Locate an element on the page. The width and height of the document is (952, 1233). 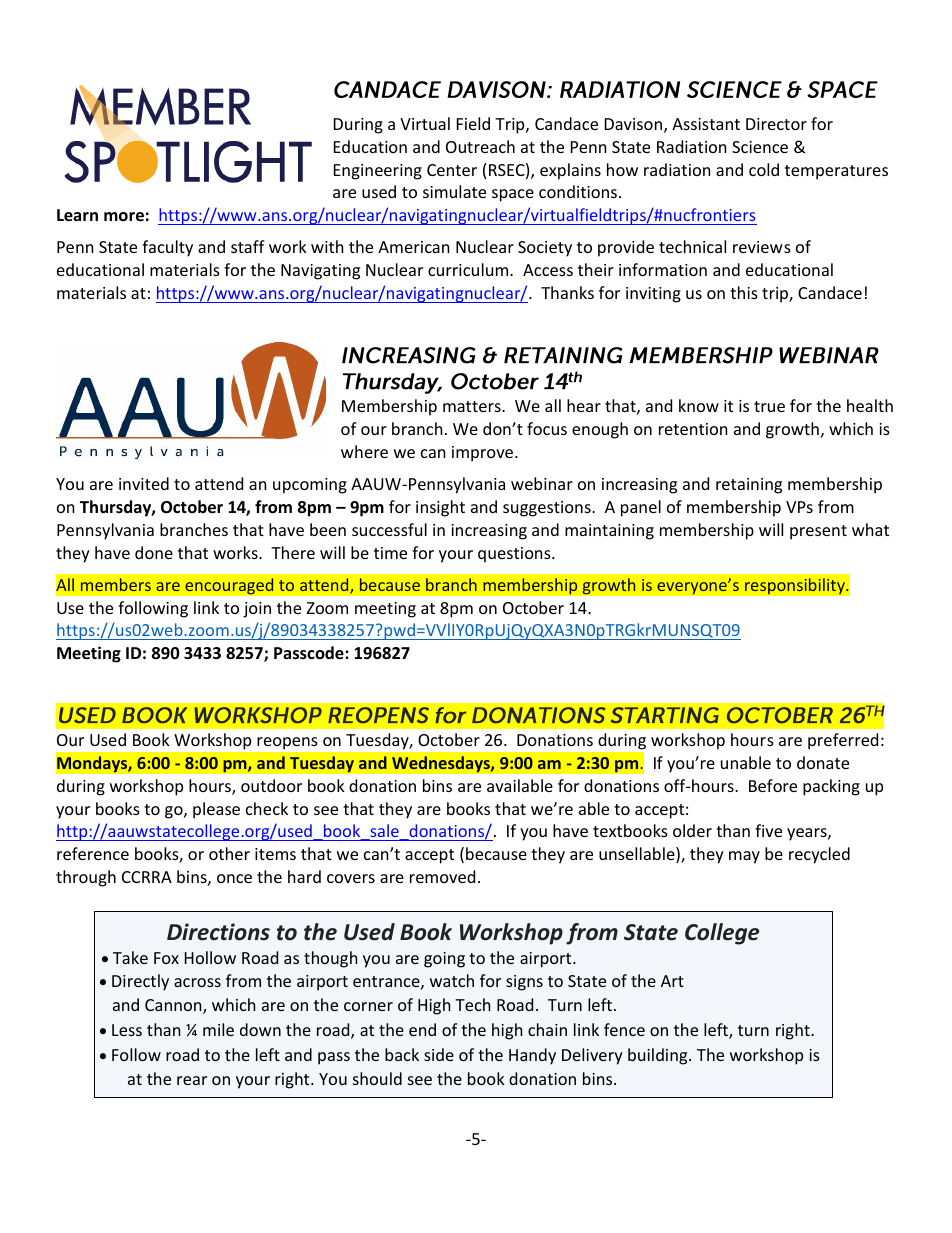
donate is located at coordinates (823, 762).
